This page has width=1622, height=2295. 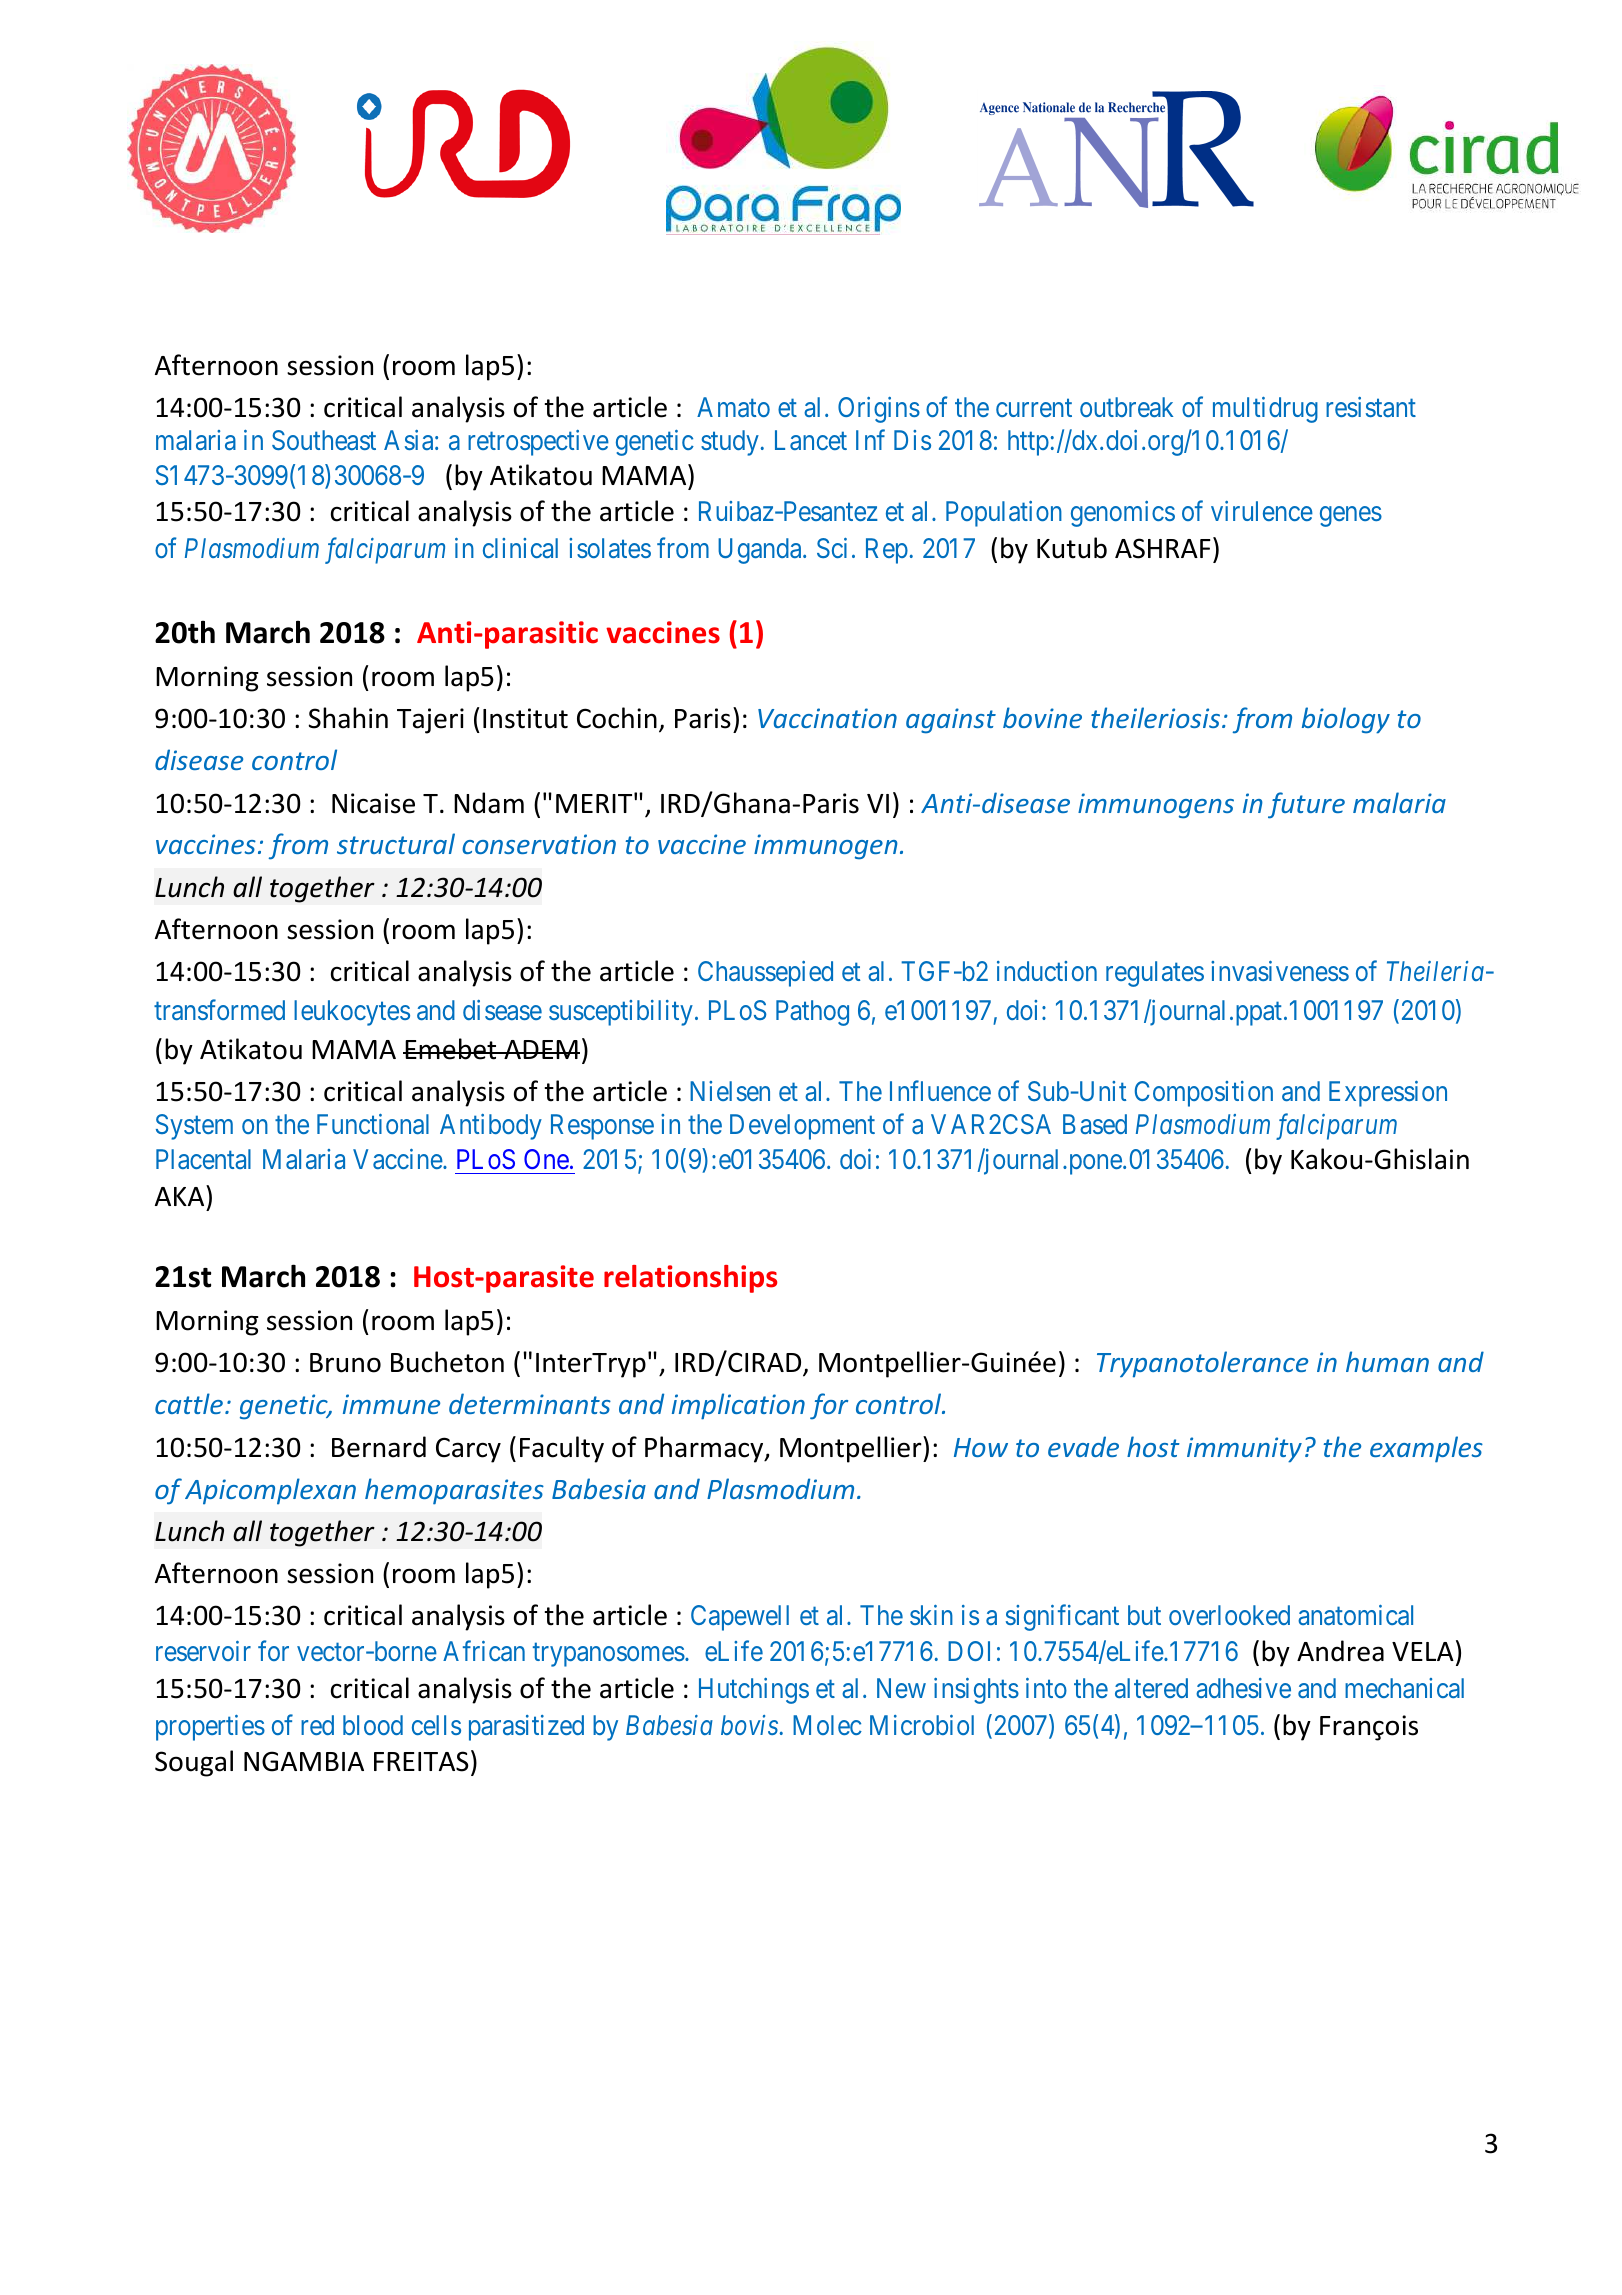 I want to click on examples, so click(x=1426, y=1449).
